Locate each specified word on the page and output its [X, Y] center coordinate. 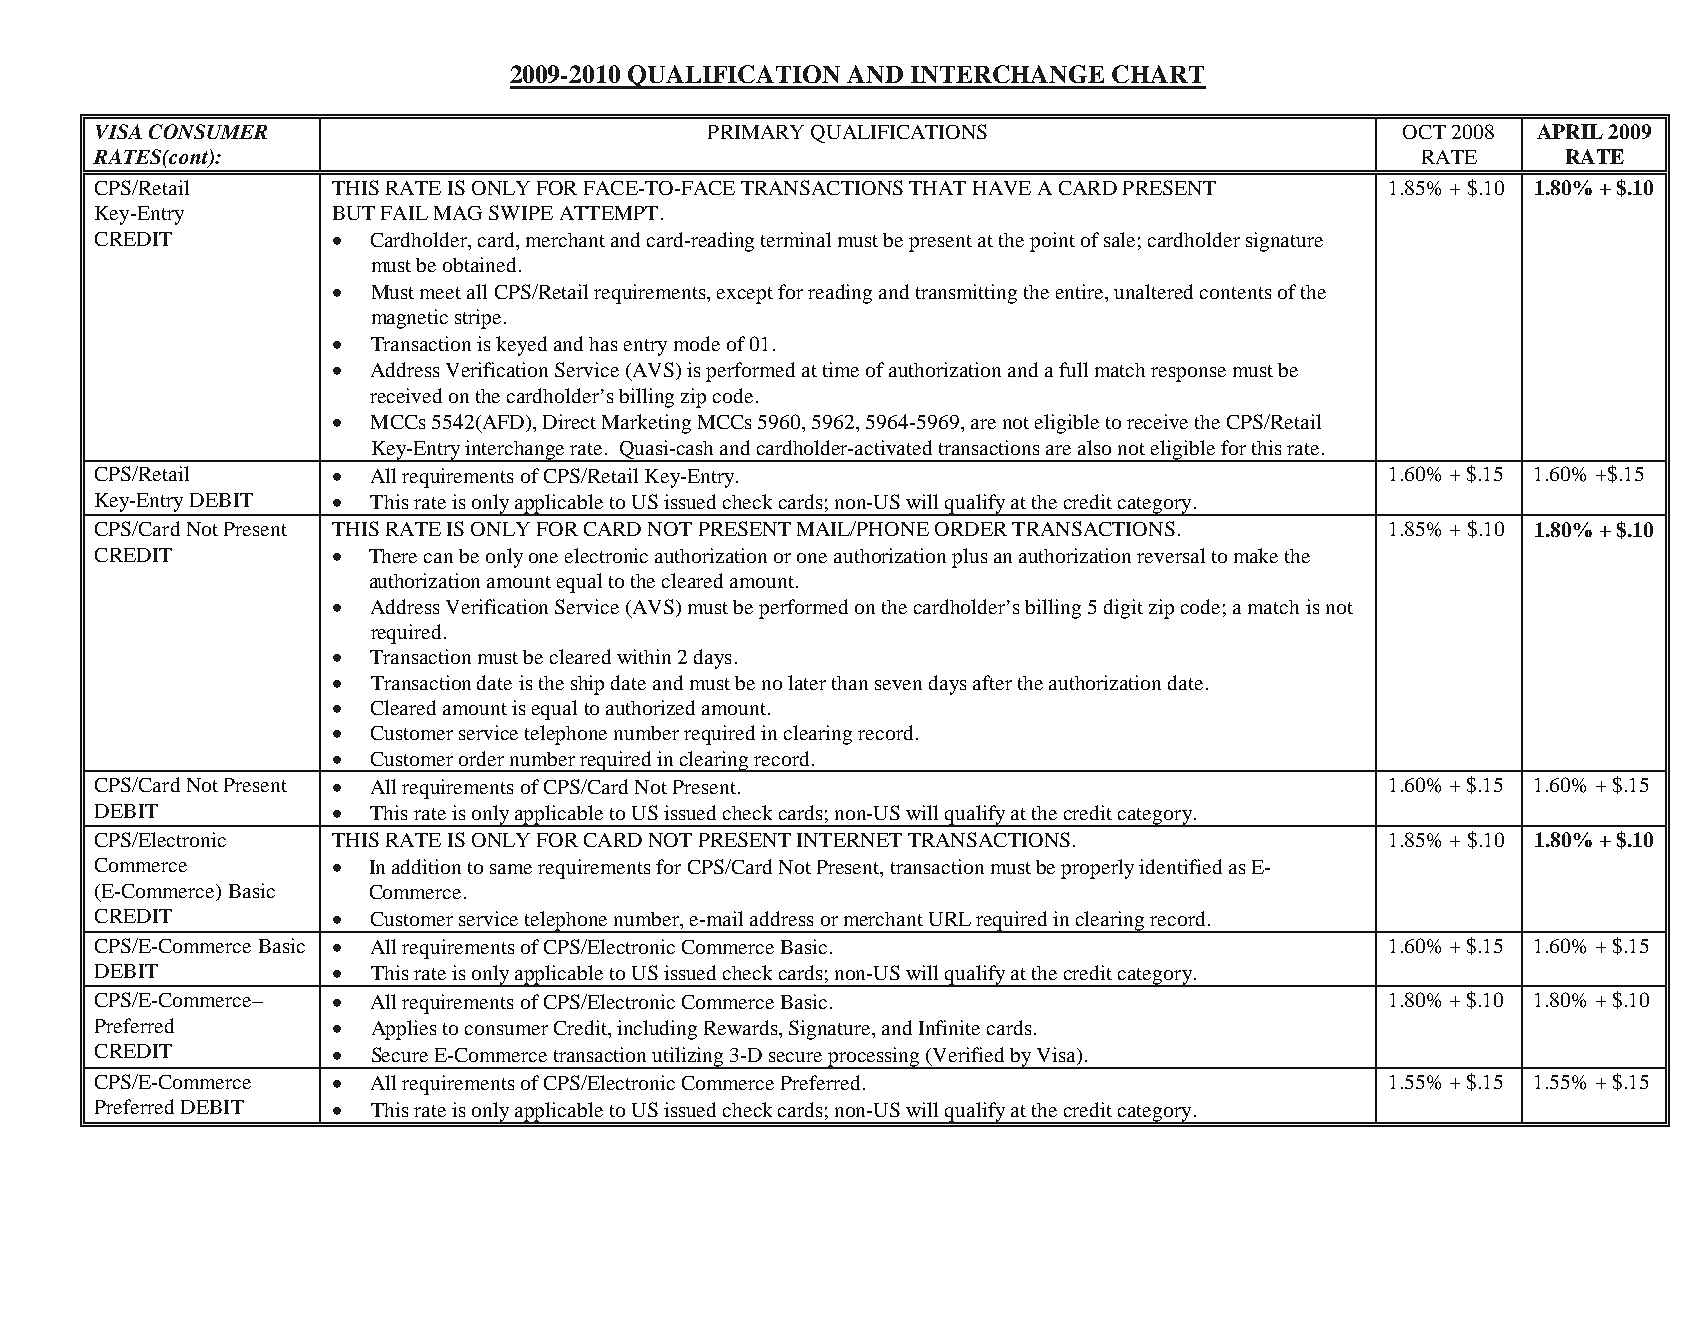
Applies [404, 1030]
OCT [1424, 132]
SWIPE [521, 212]
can [438, 558]
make [1256, 555]
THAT [937, 188]
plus [969, 558]
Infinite [949, 1027]
